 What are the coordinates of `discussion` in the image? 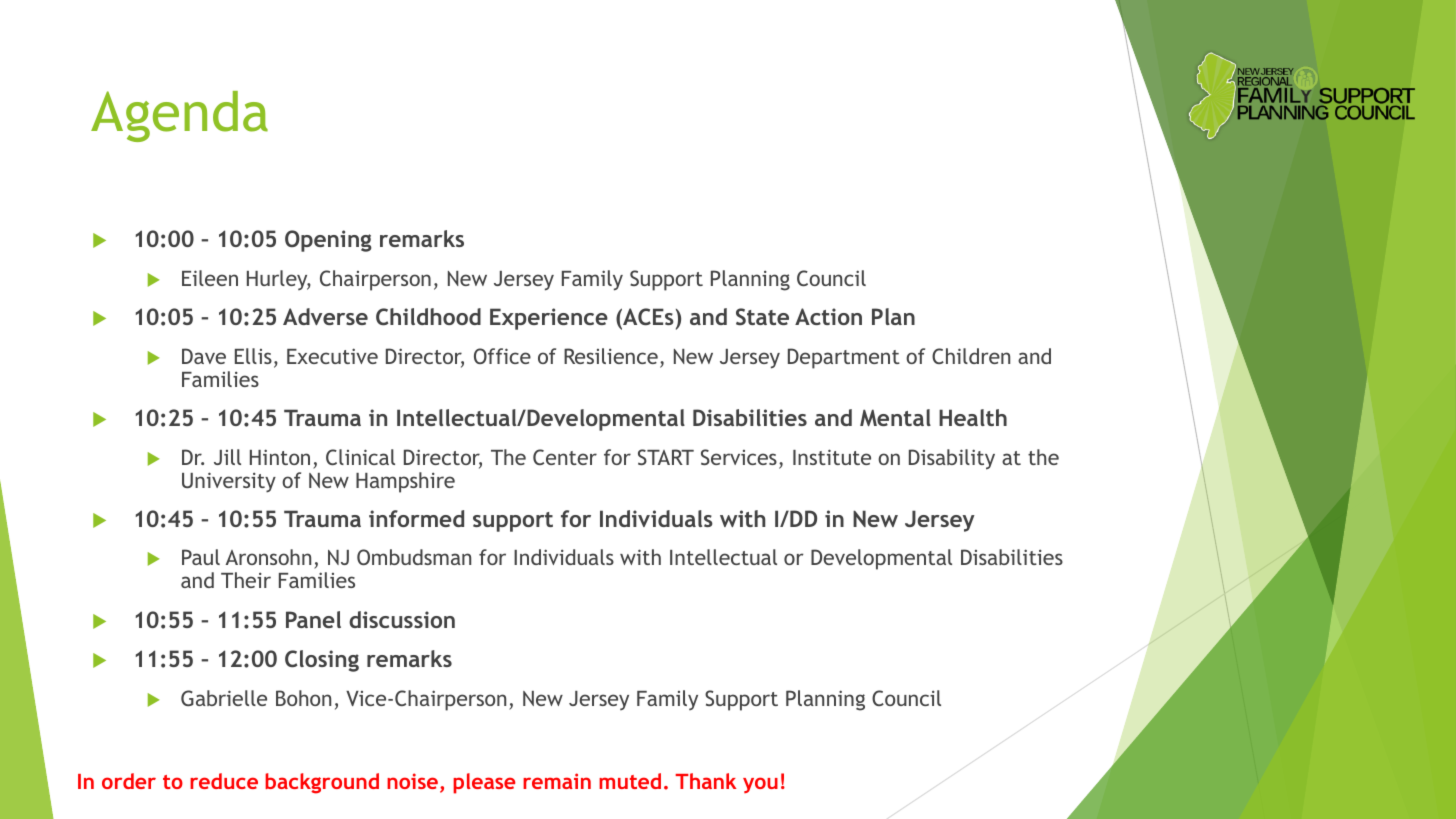 It's located at (402, 619).
